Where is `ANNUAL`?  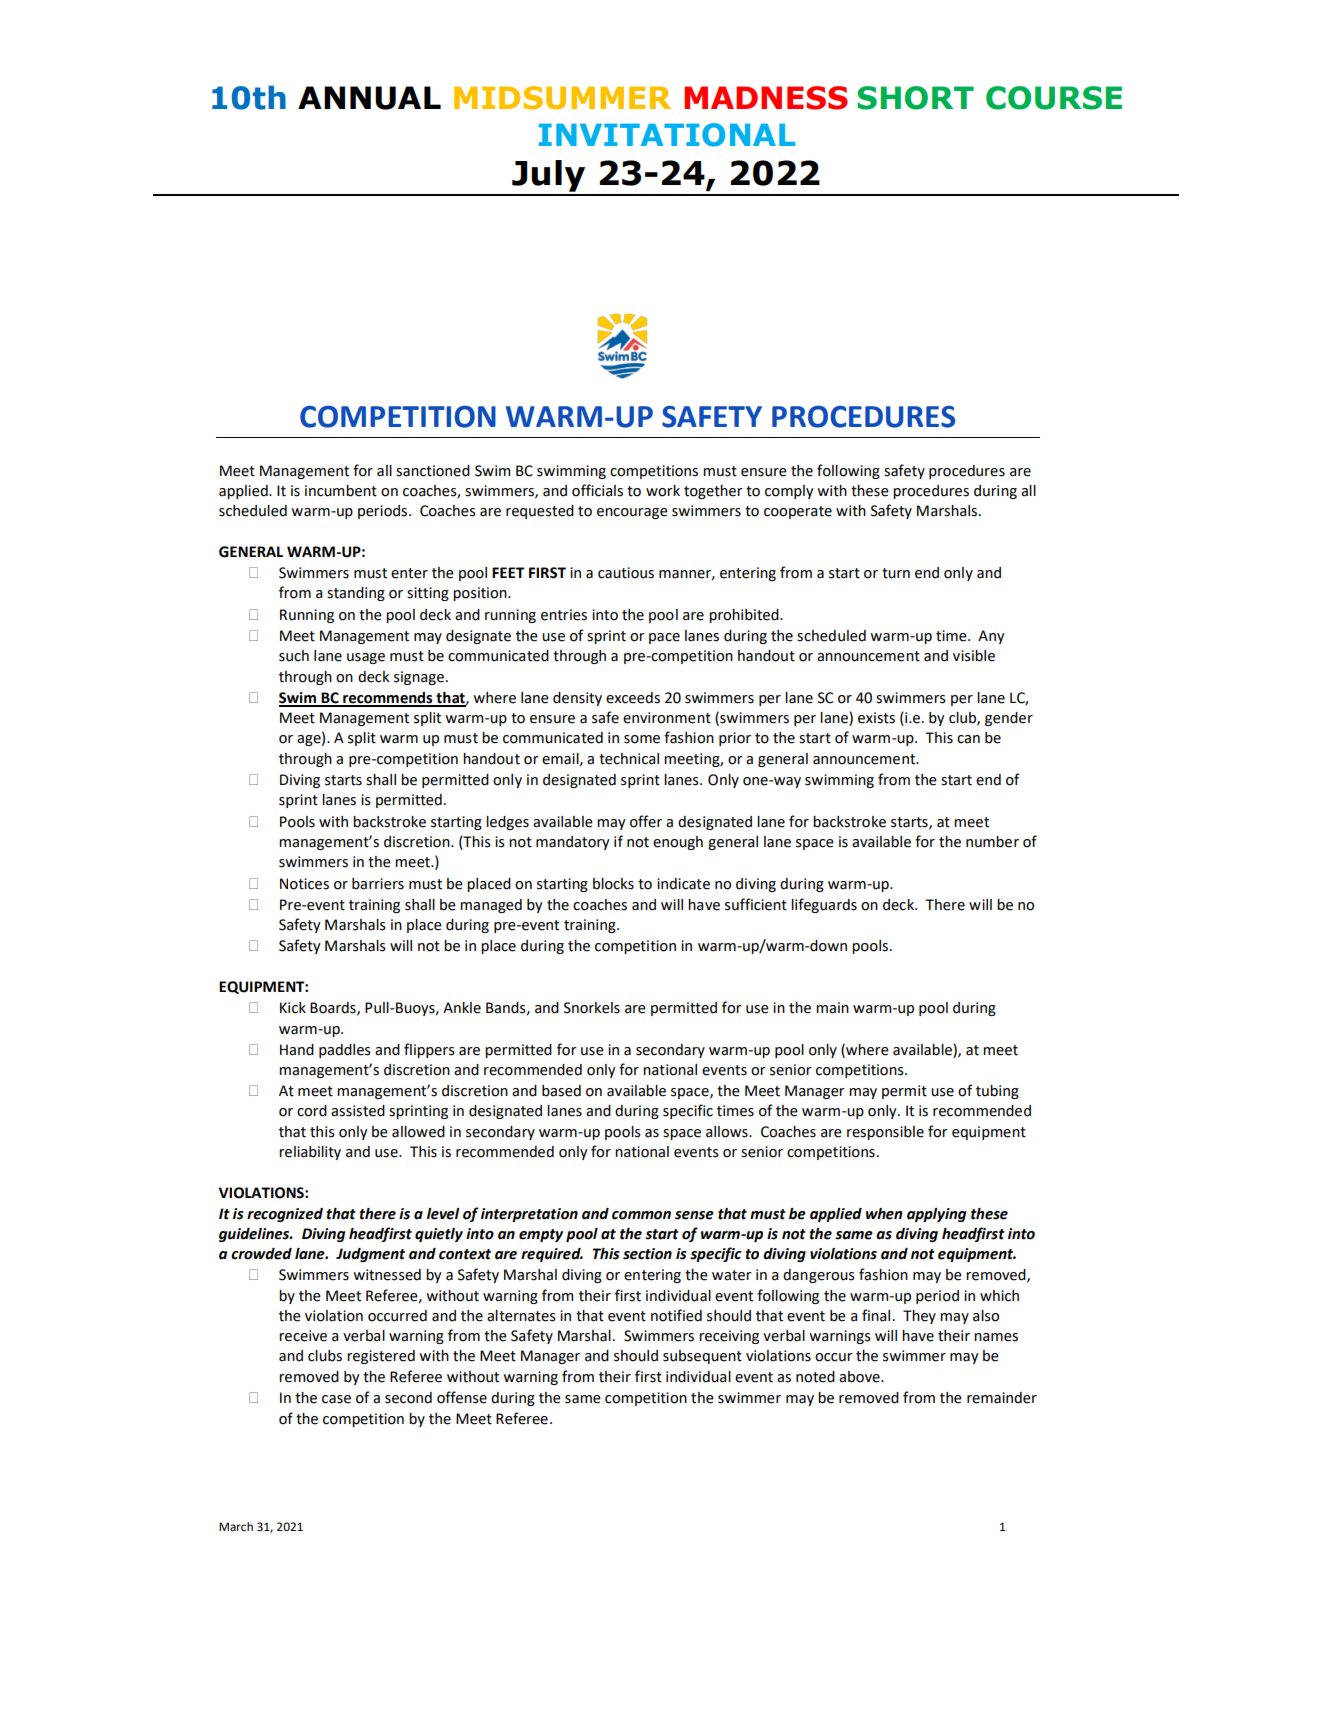
ANNUAL is located at coordinates (369, 98).
